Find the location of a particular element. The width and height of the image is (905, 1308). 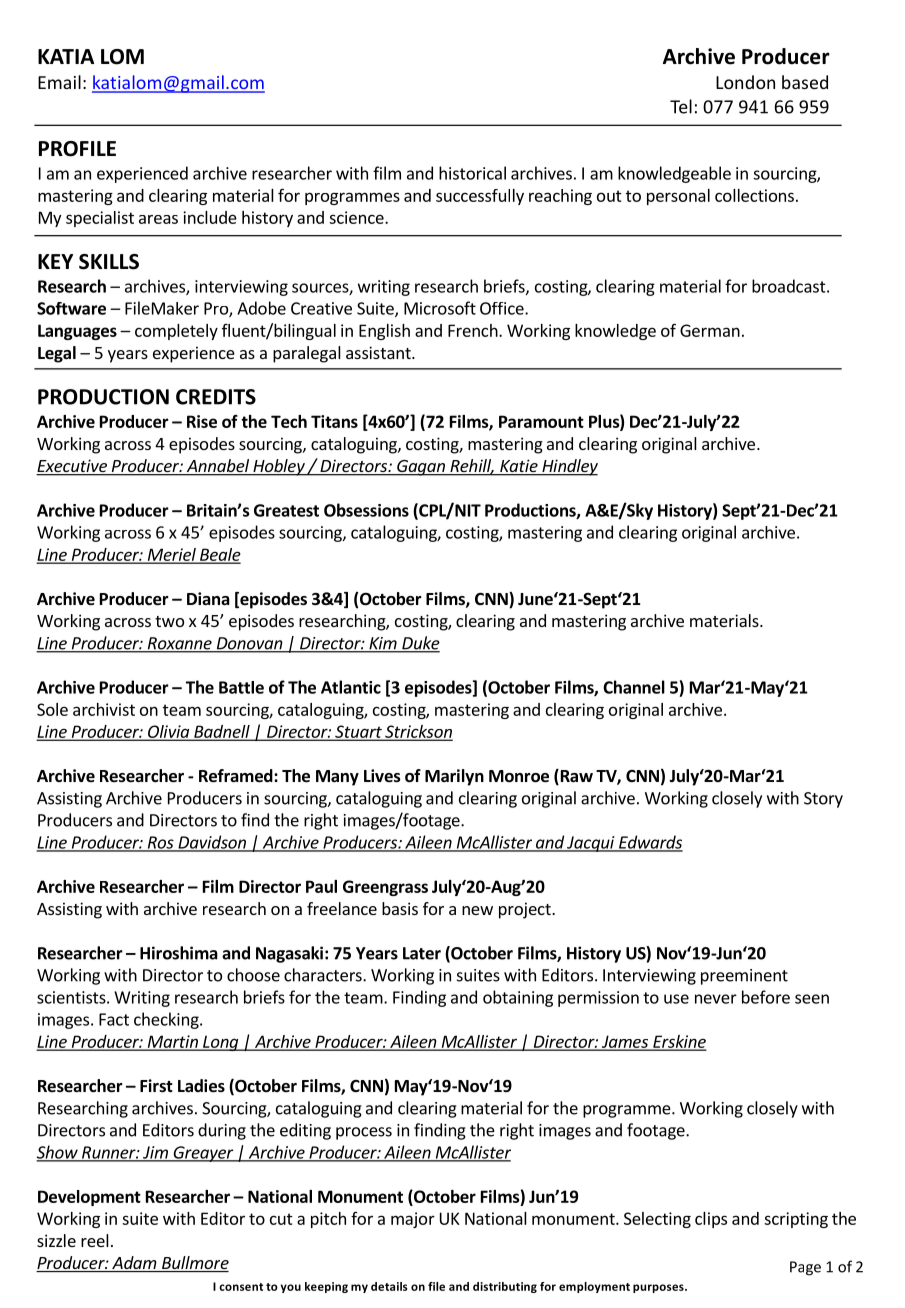

historical is located at coordinates (472, 173).
